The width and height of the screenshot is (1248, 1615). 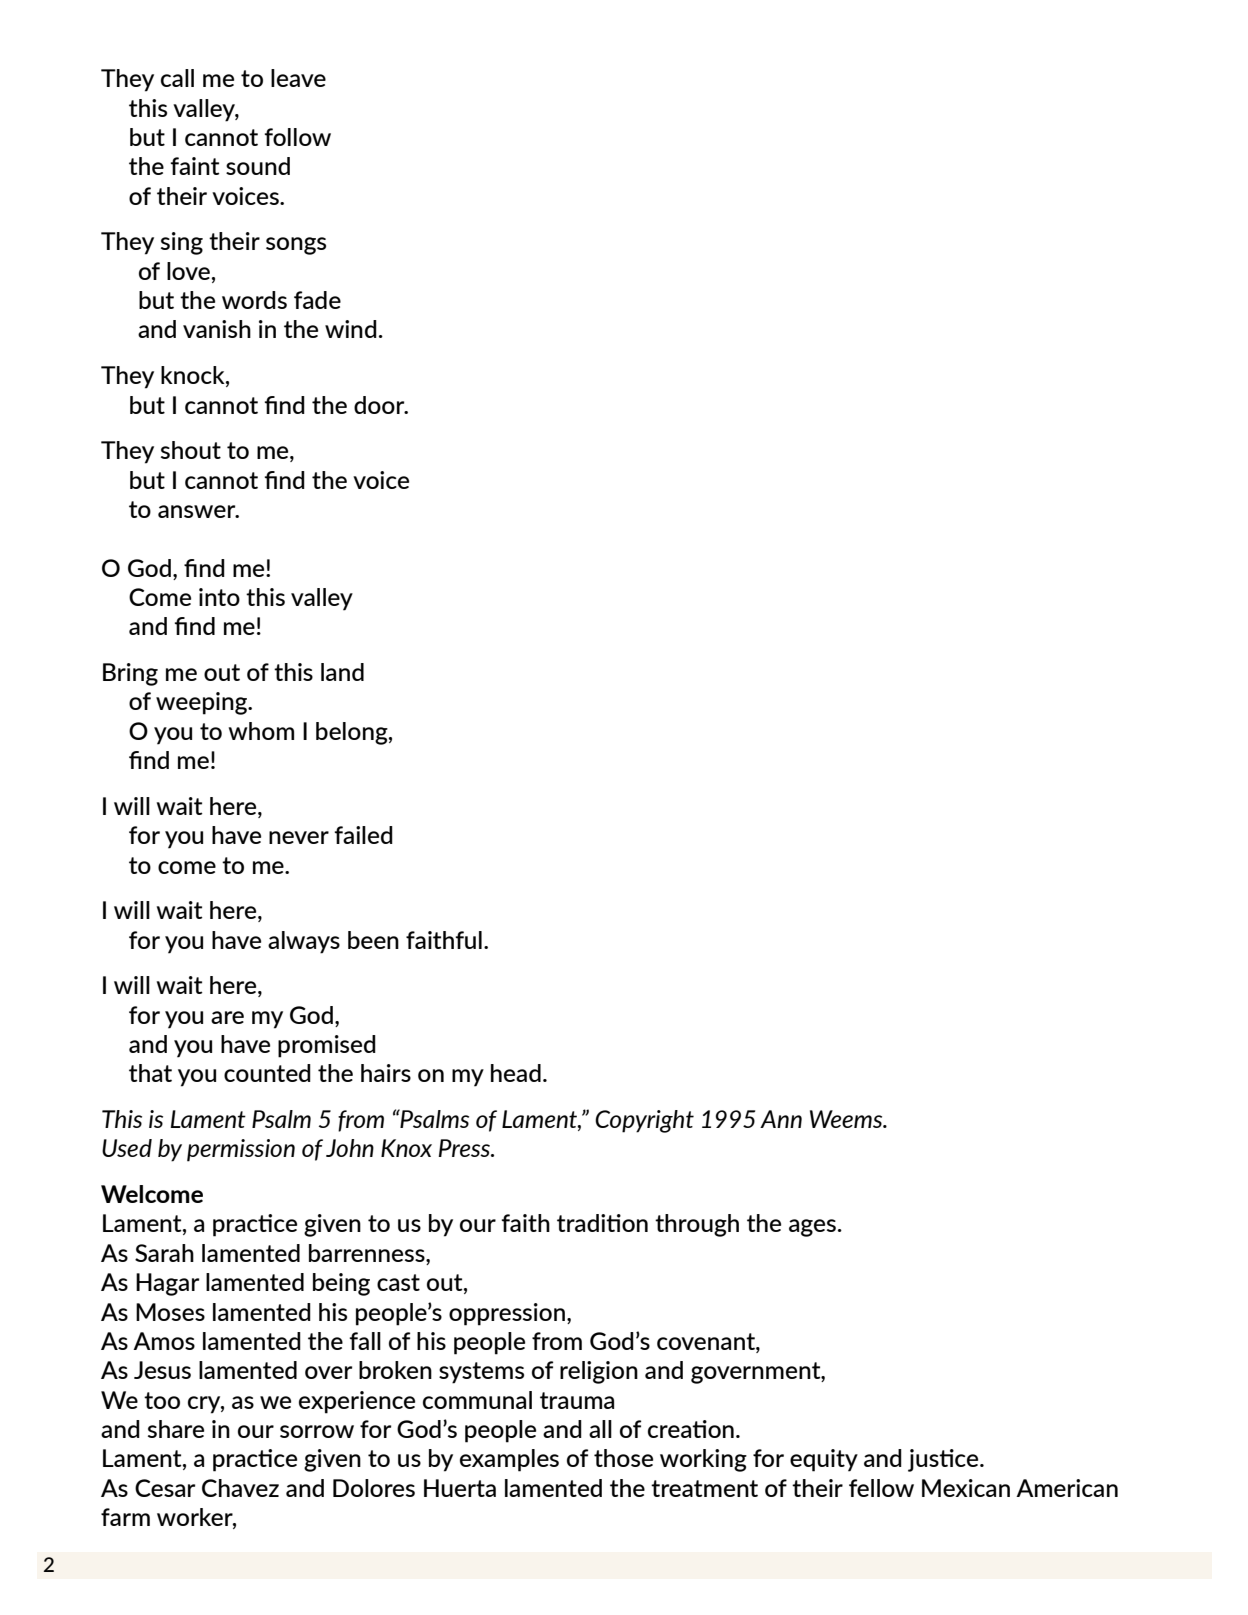 What do you see at coordinates (644, 1121) in the screenshot?
I see `Copyright` at bounding box center [644, 1121].
